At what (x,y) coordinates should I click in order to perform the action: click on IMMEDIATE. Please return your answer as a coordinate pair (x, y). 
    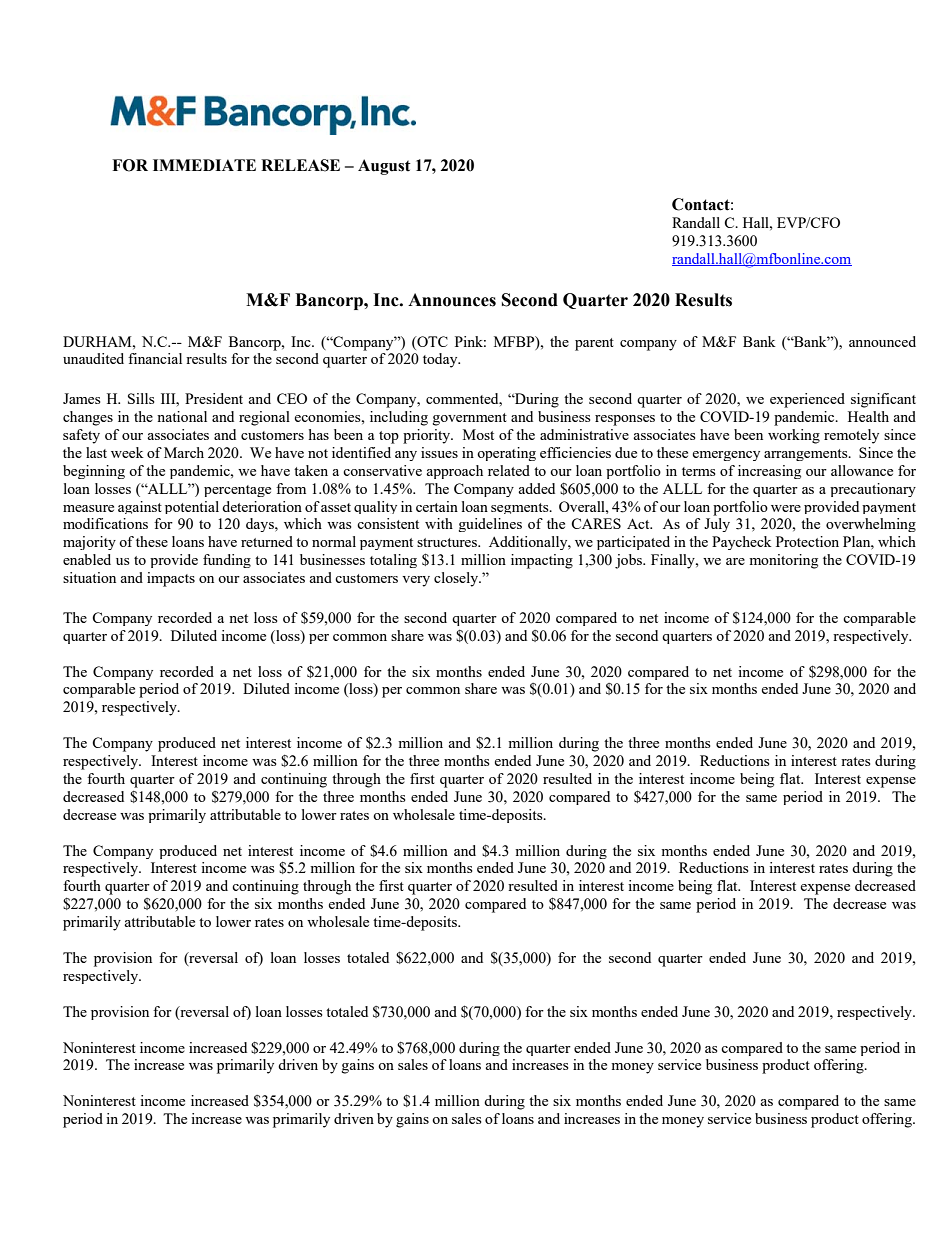
    Looking at the image, I should click on (204, 165).
